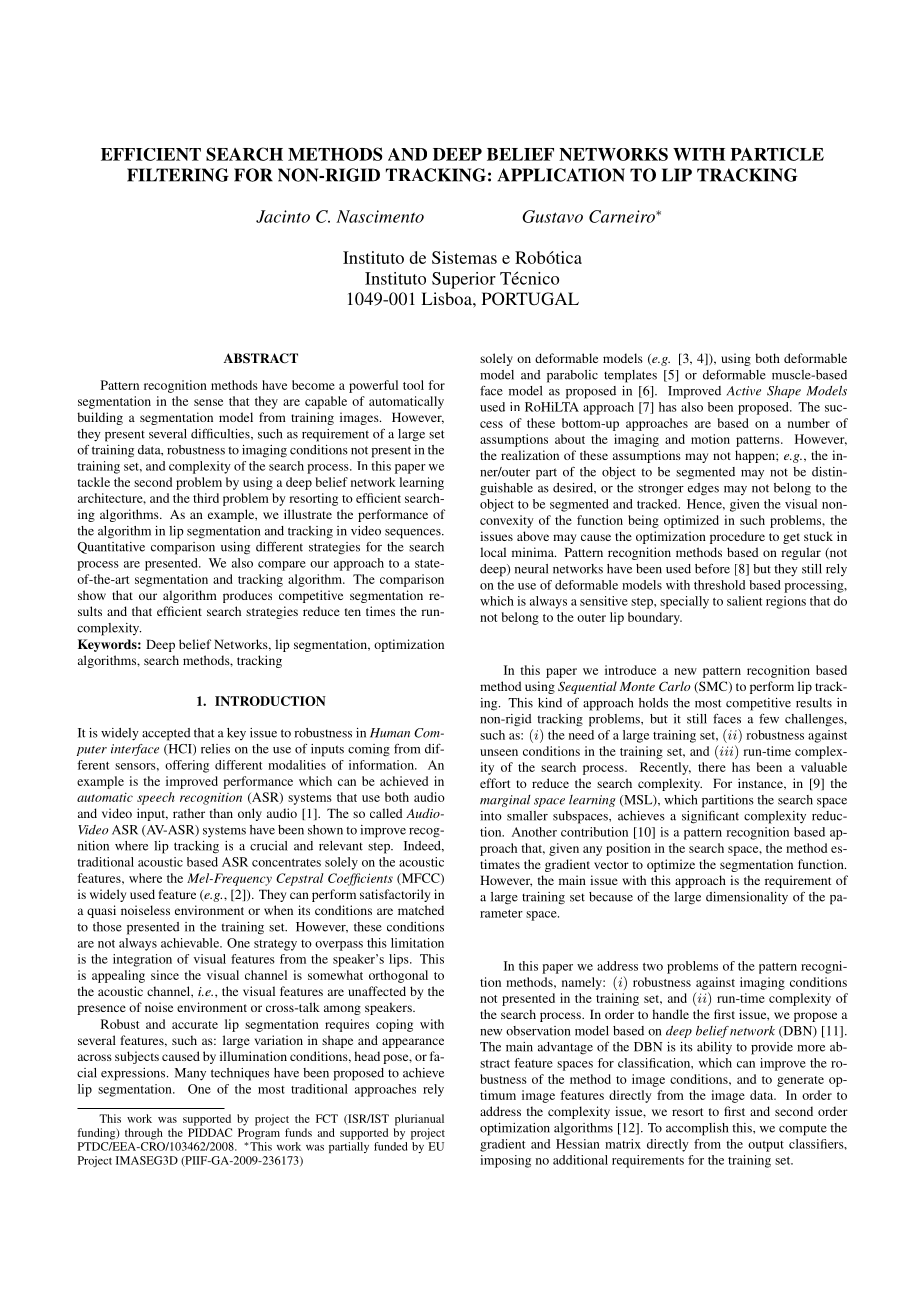  I want to click on dimensionality, so click(747, 898).
